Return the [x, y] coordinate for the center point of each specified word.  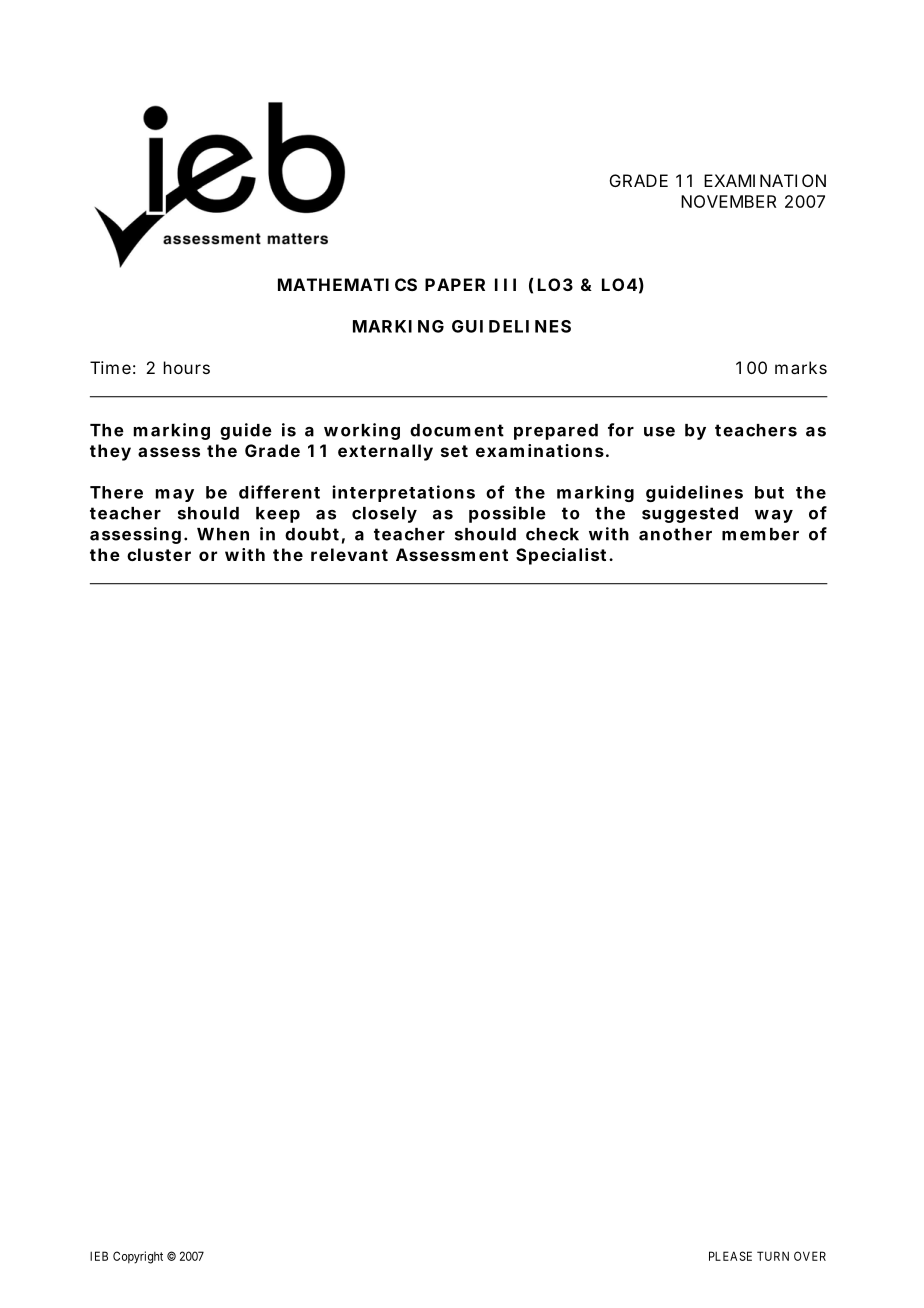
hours [187, 367]
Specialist [564, 556]
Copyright [138, 1257]
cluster [159, 554]
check [552, 534]
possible [507, 514]
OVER [810, 1256]
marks [801, 367]
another [675, 534]
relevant [349, 554]
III [505, 284]
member [760, 534]
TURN [773, 1256]
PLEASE [730, 1256]
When [223, 534]
